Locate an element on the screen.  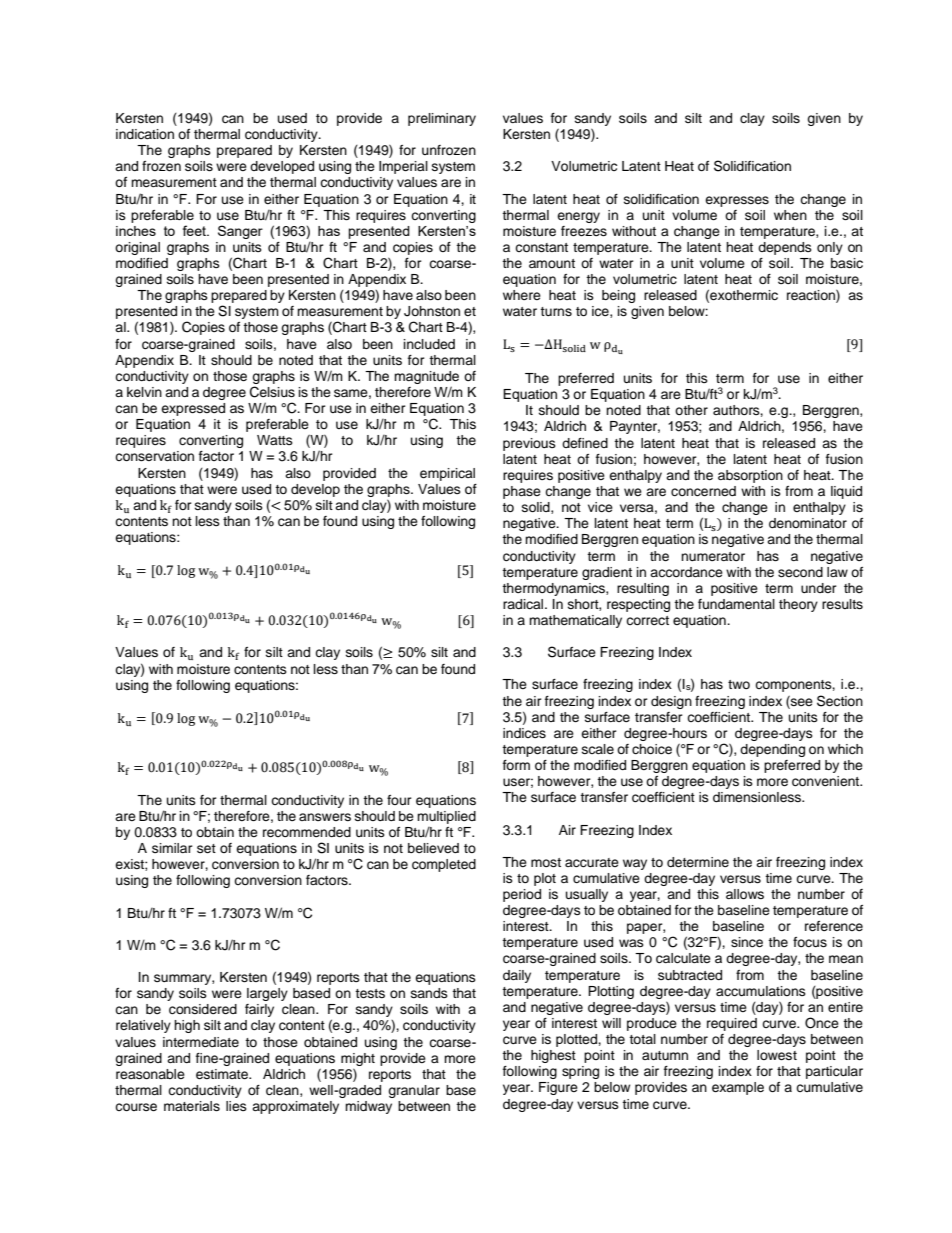
preliminary is located at coordinates (442, 119).
